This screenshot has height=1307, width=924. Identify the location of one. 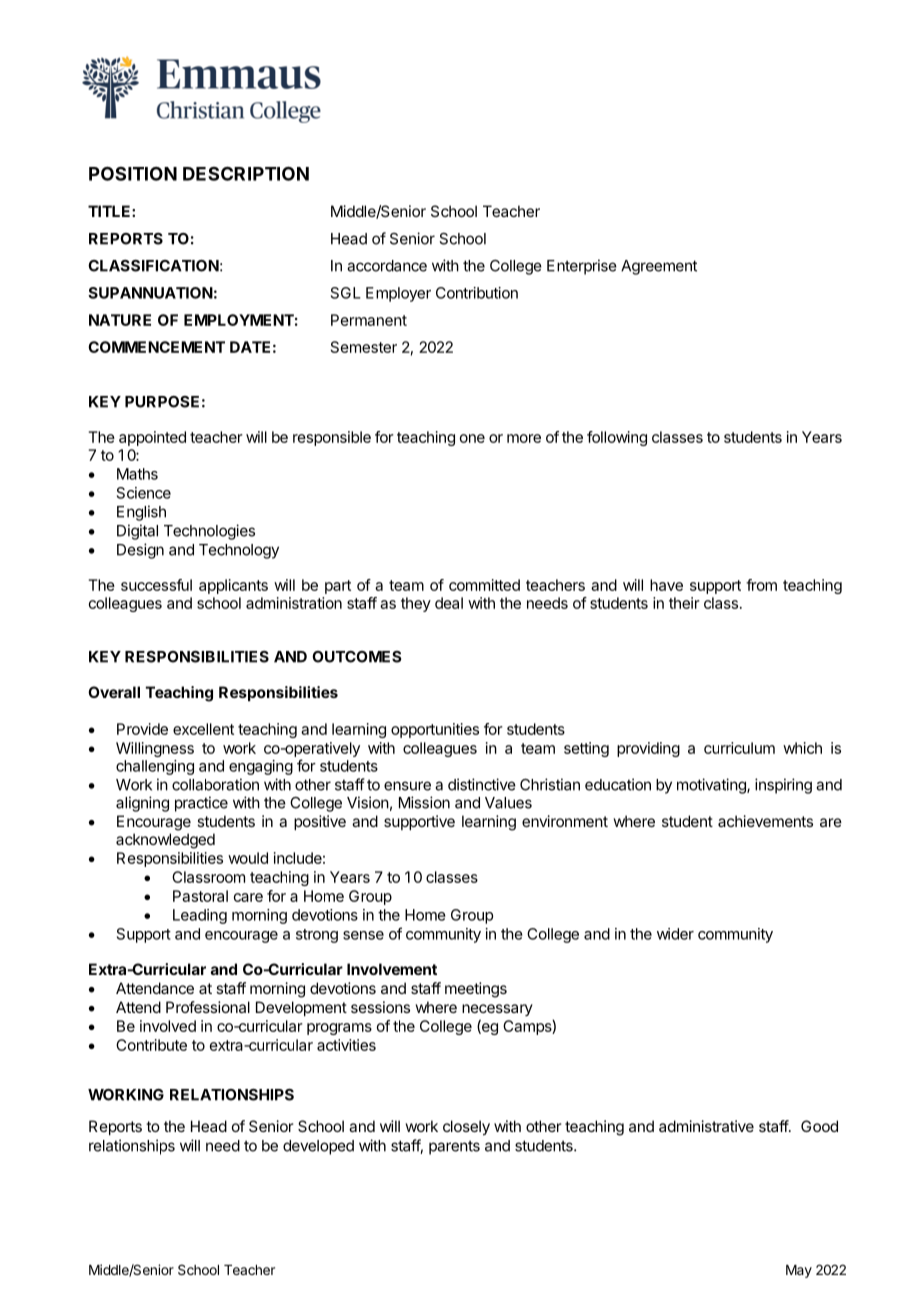
(472, 438).
